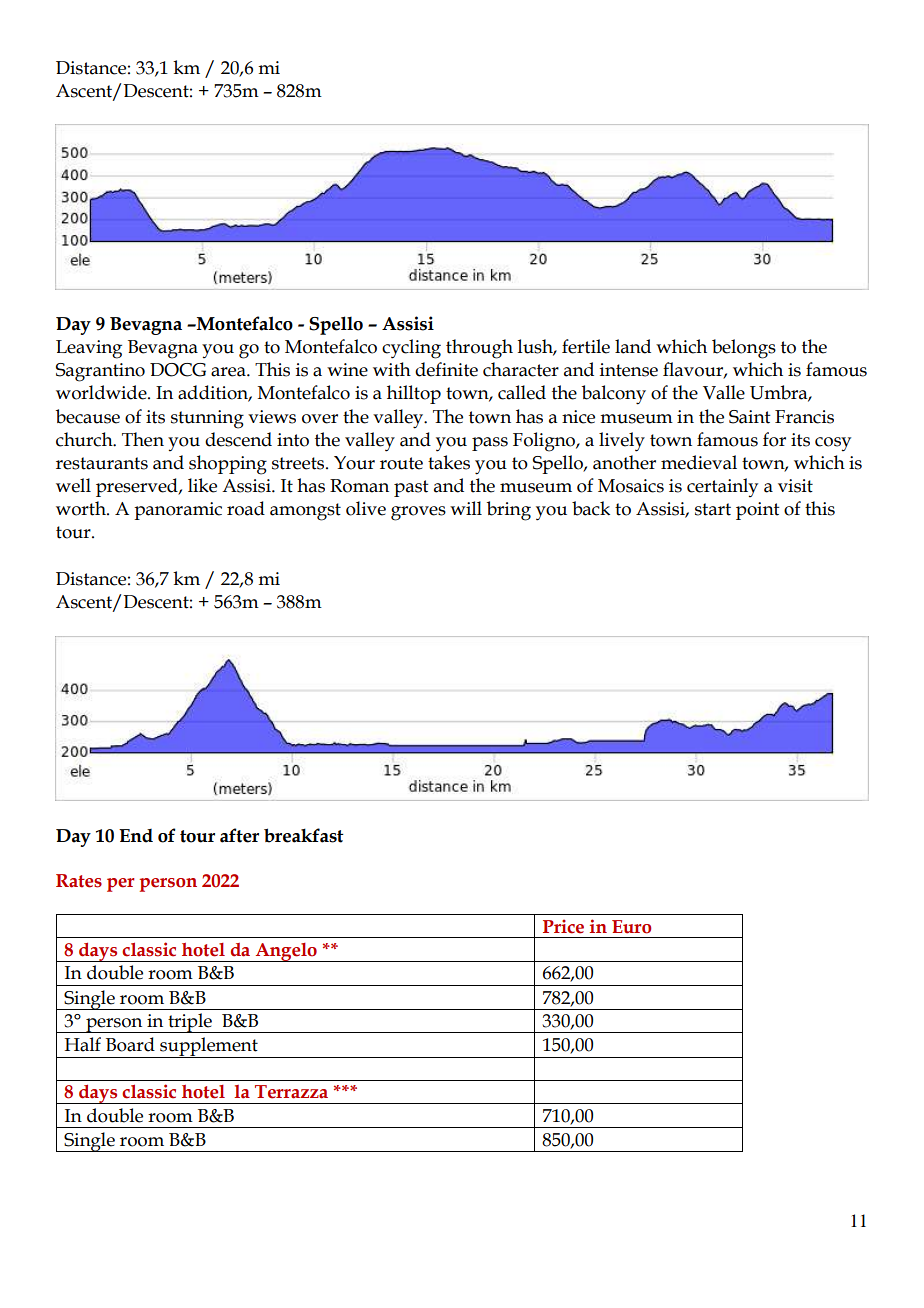 This page has width=924, height=1308. I want to click on definite, so click(446, 369).
